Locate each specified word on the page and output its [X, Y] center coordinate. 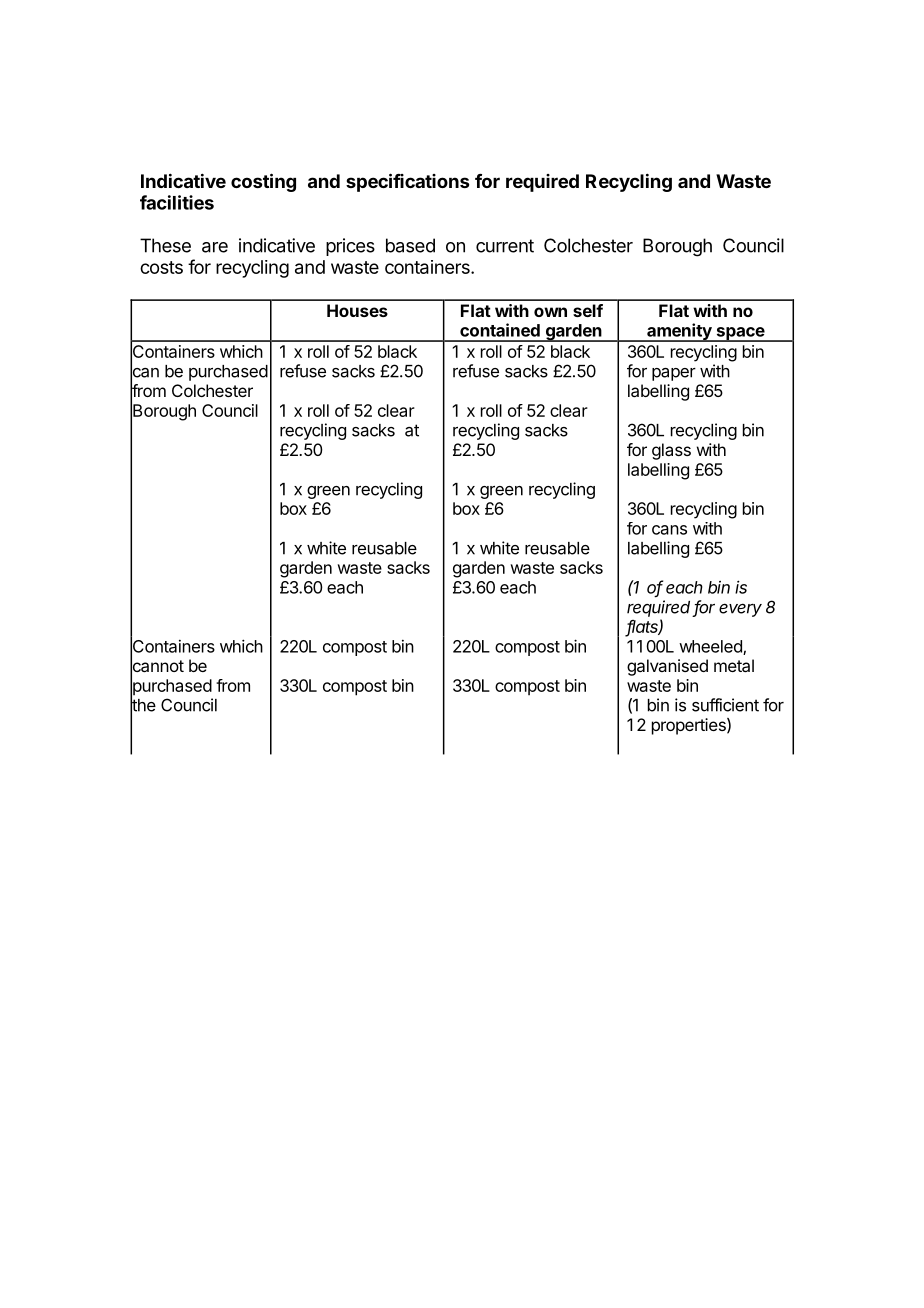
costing [263, 182]
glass [671, 451]
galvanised [667, 667]
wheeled [711, 647]
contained [500, 330]
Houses [357, 310]
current [505, 246]
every [740, 610]
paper [674, 374]
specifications [407, 182]
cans [669, 530]
